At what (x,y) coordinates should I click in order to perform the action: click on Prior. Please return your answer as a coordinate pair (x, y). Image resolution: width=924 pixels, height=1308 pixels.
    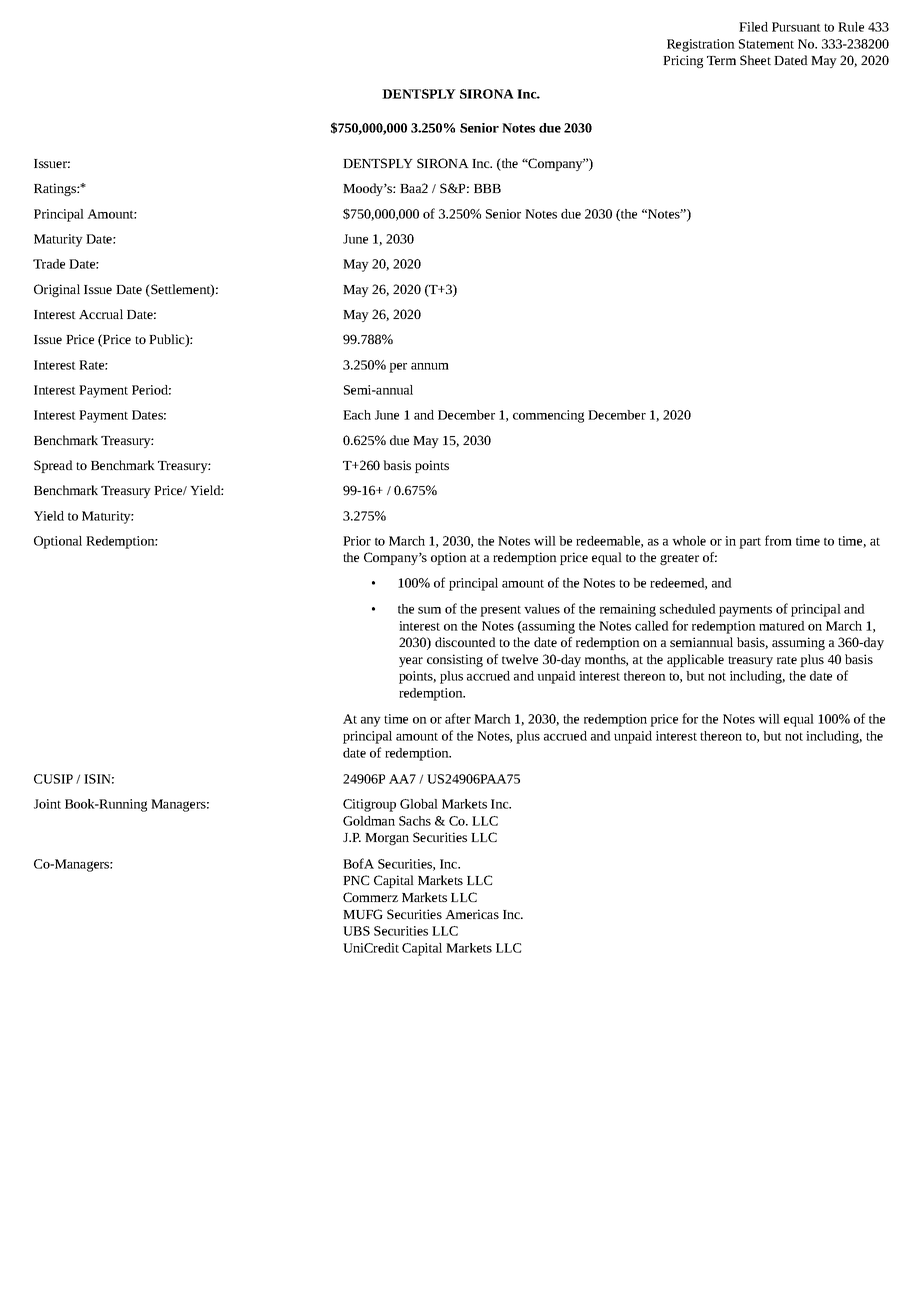
    Looking at the image, I should click on (357, 541).
